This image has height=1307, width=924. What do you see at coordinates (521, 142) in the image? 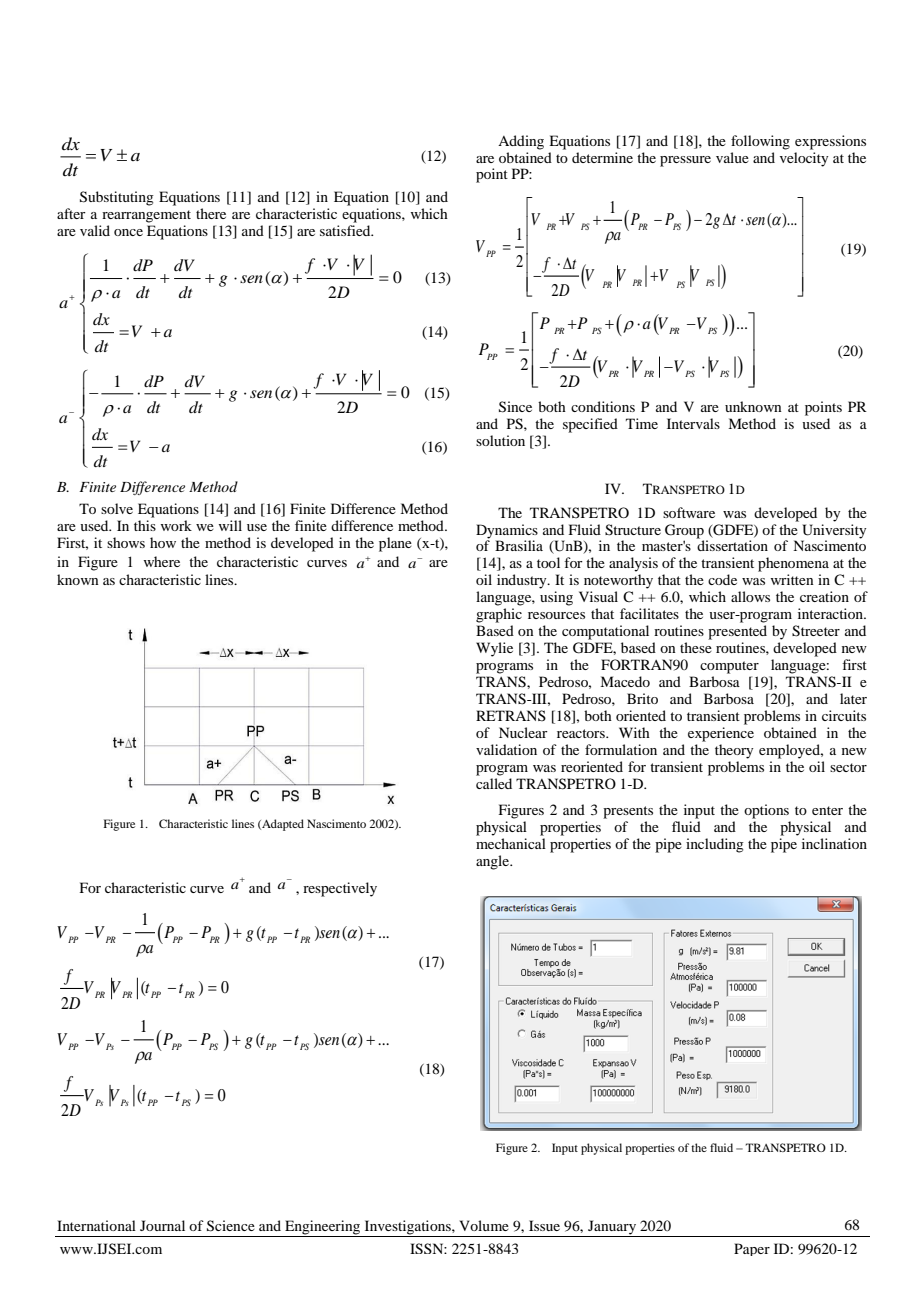
I see `Adding` at bounding box center [521, 142].
